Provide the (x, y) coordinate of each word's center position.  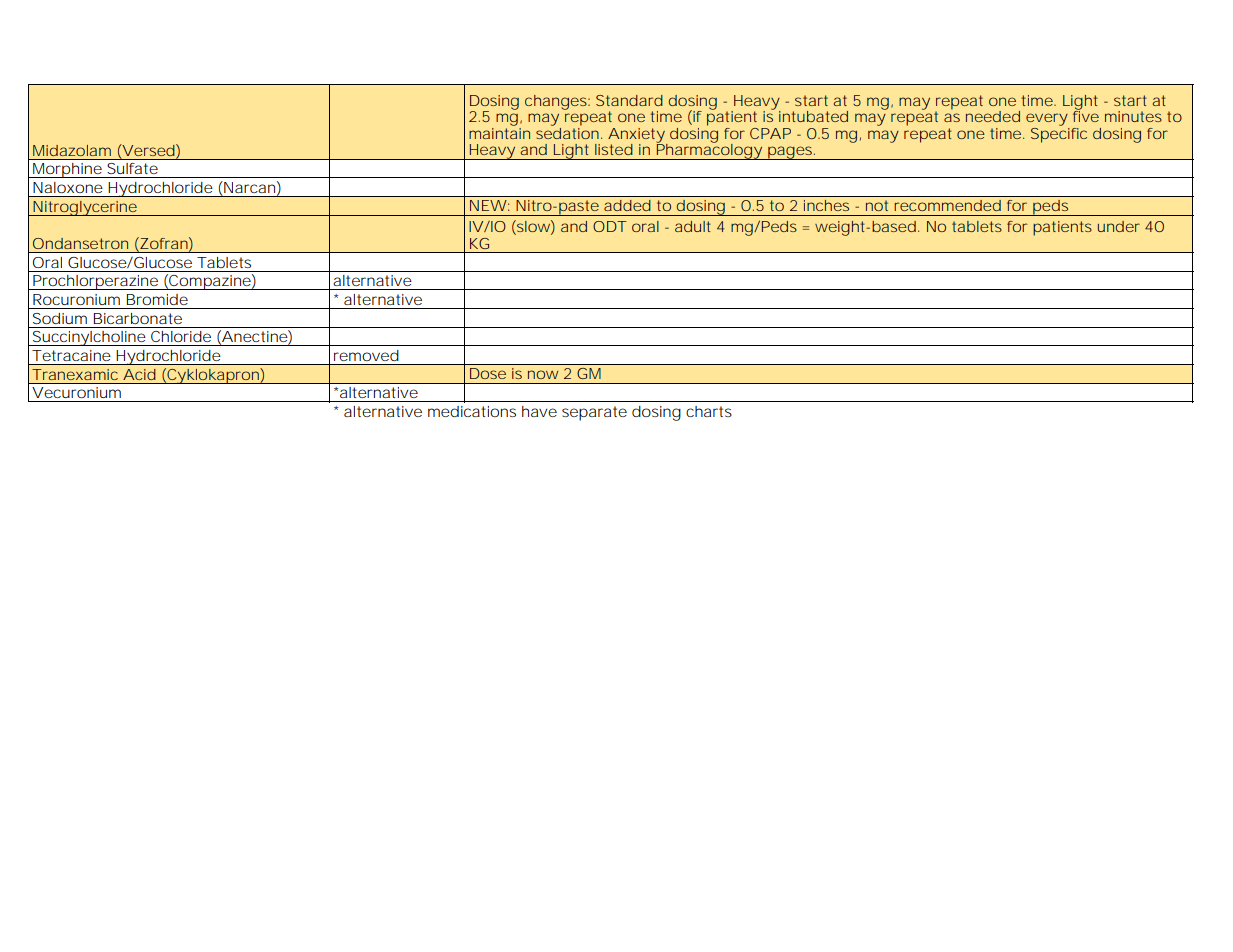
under (1119, 226)
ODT (610, 226)
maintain (499, 132)
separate (594, 413)
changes (557, 102)
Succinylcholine (89, 338)
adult (693, 226)
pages (791, 153)
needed (993, 116)
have (539, 411)
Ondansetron (80, 243)
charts (709, 411)
